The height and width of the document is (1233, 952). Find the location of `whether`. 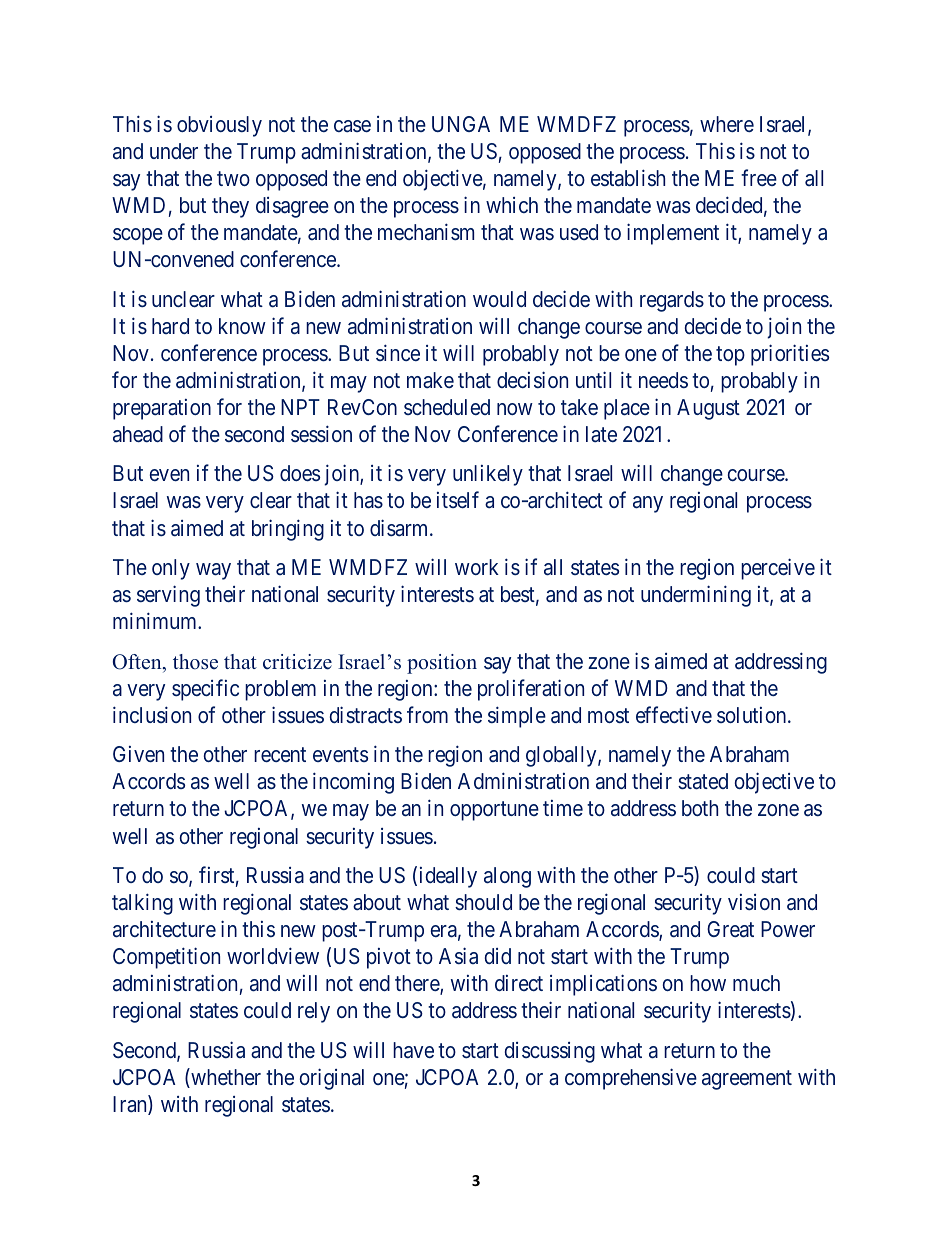

whether is located at coordinates (225, 1078).
